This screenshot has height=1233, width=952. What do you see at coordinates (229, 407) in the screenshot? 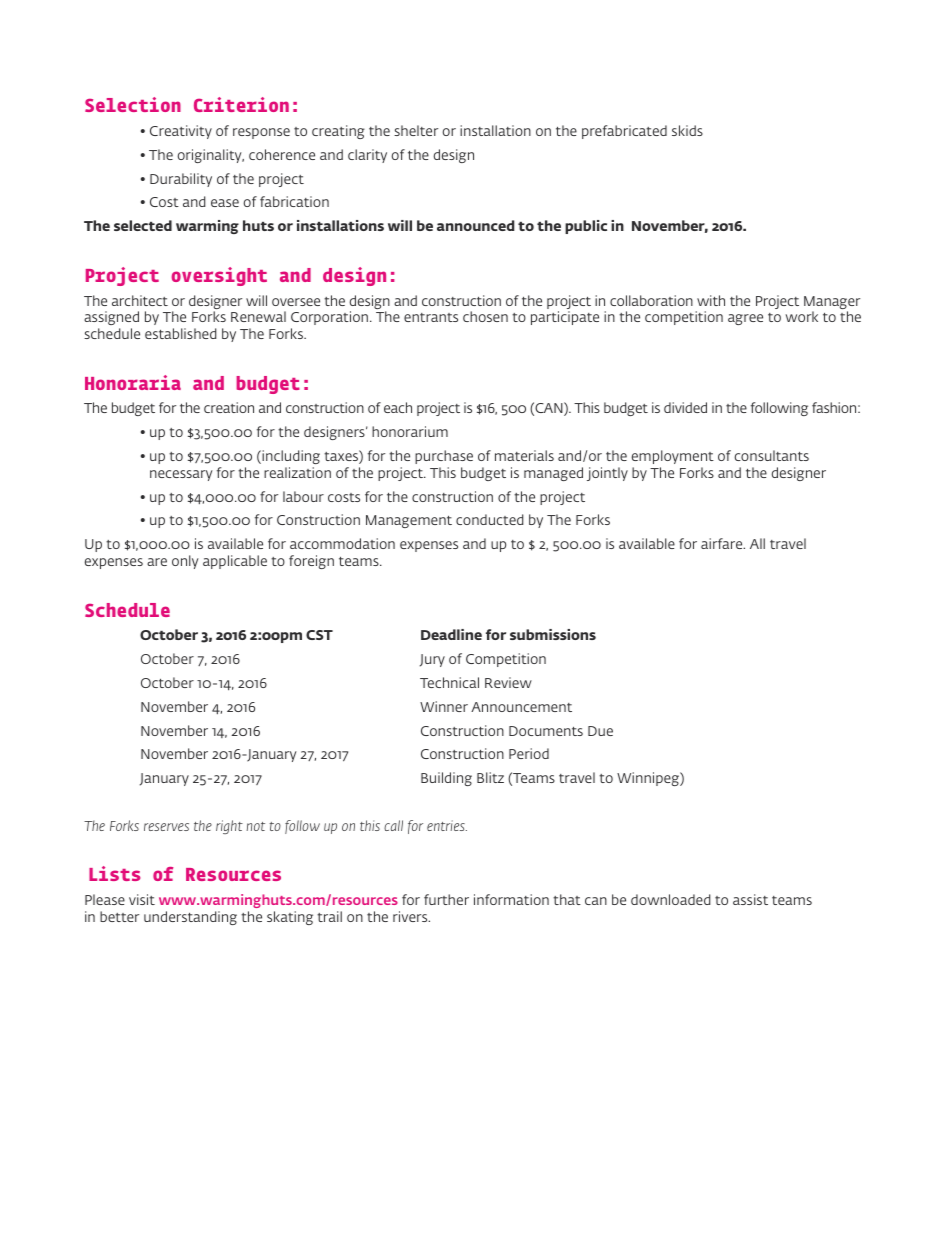
I see `creation` at bounding box center [229, 407].
